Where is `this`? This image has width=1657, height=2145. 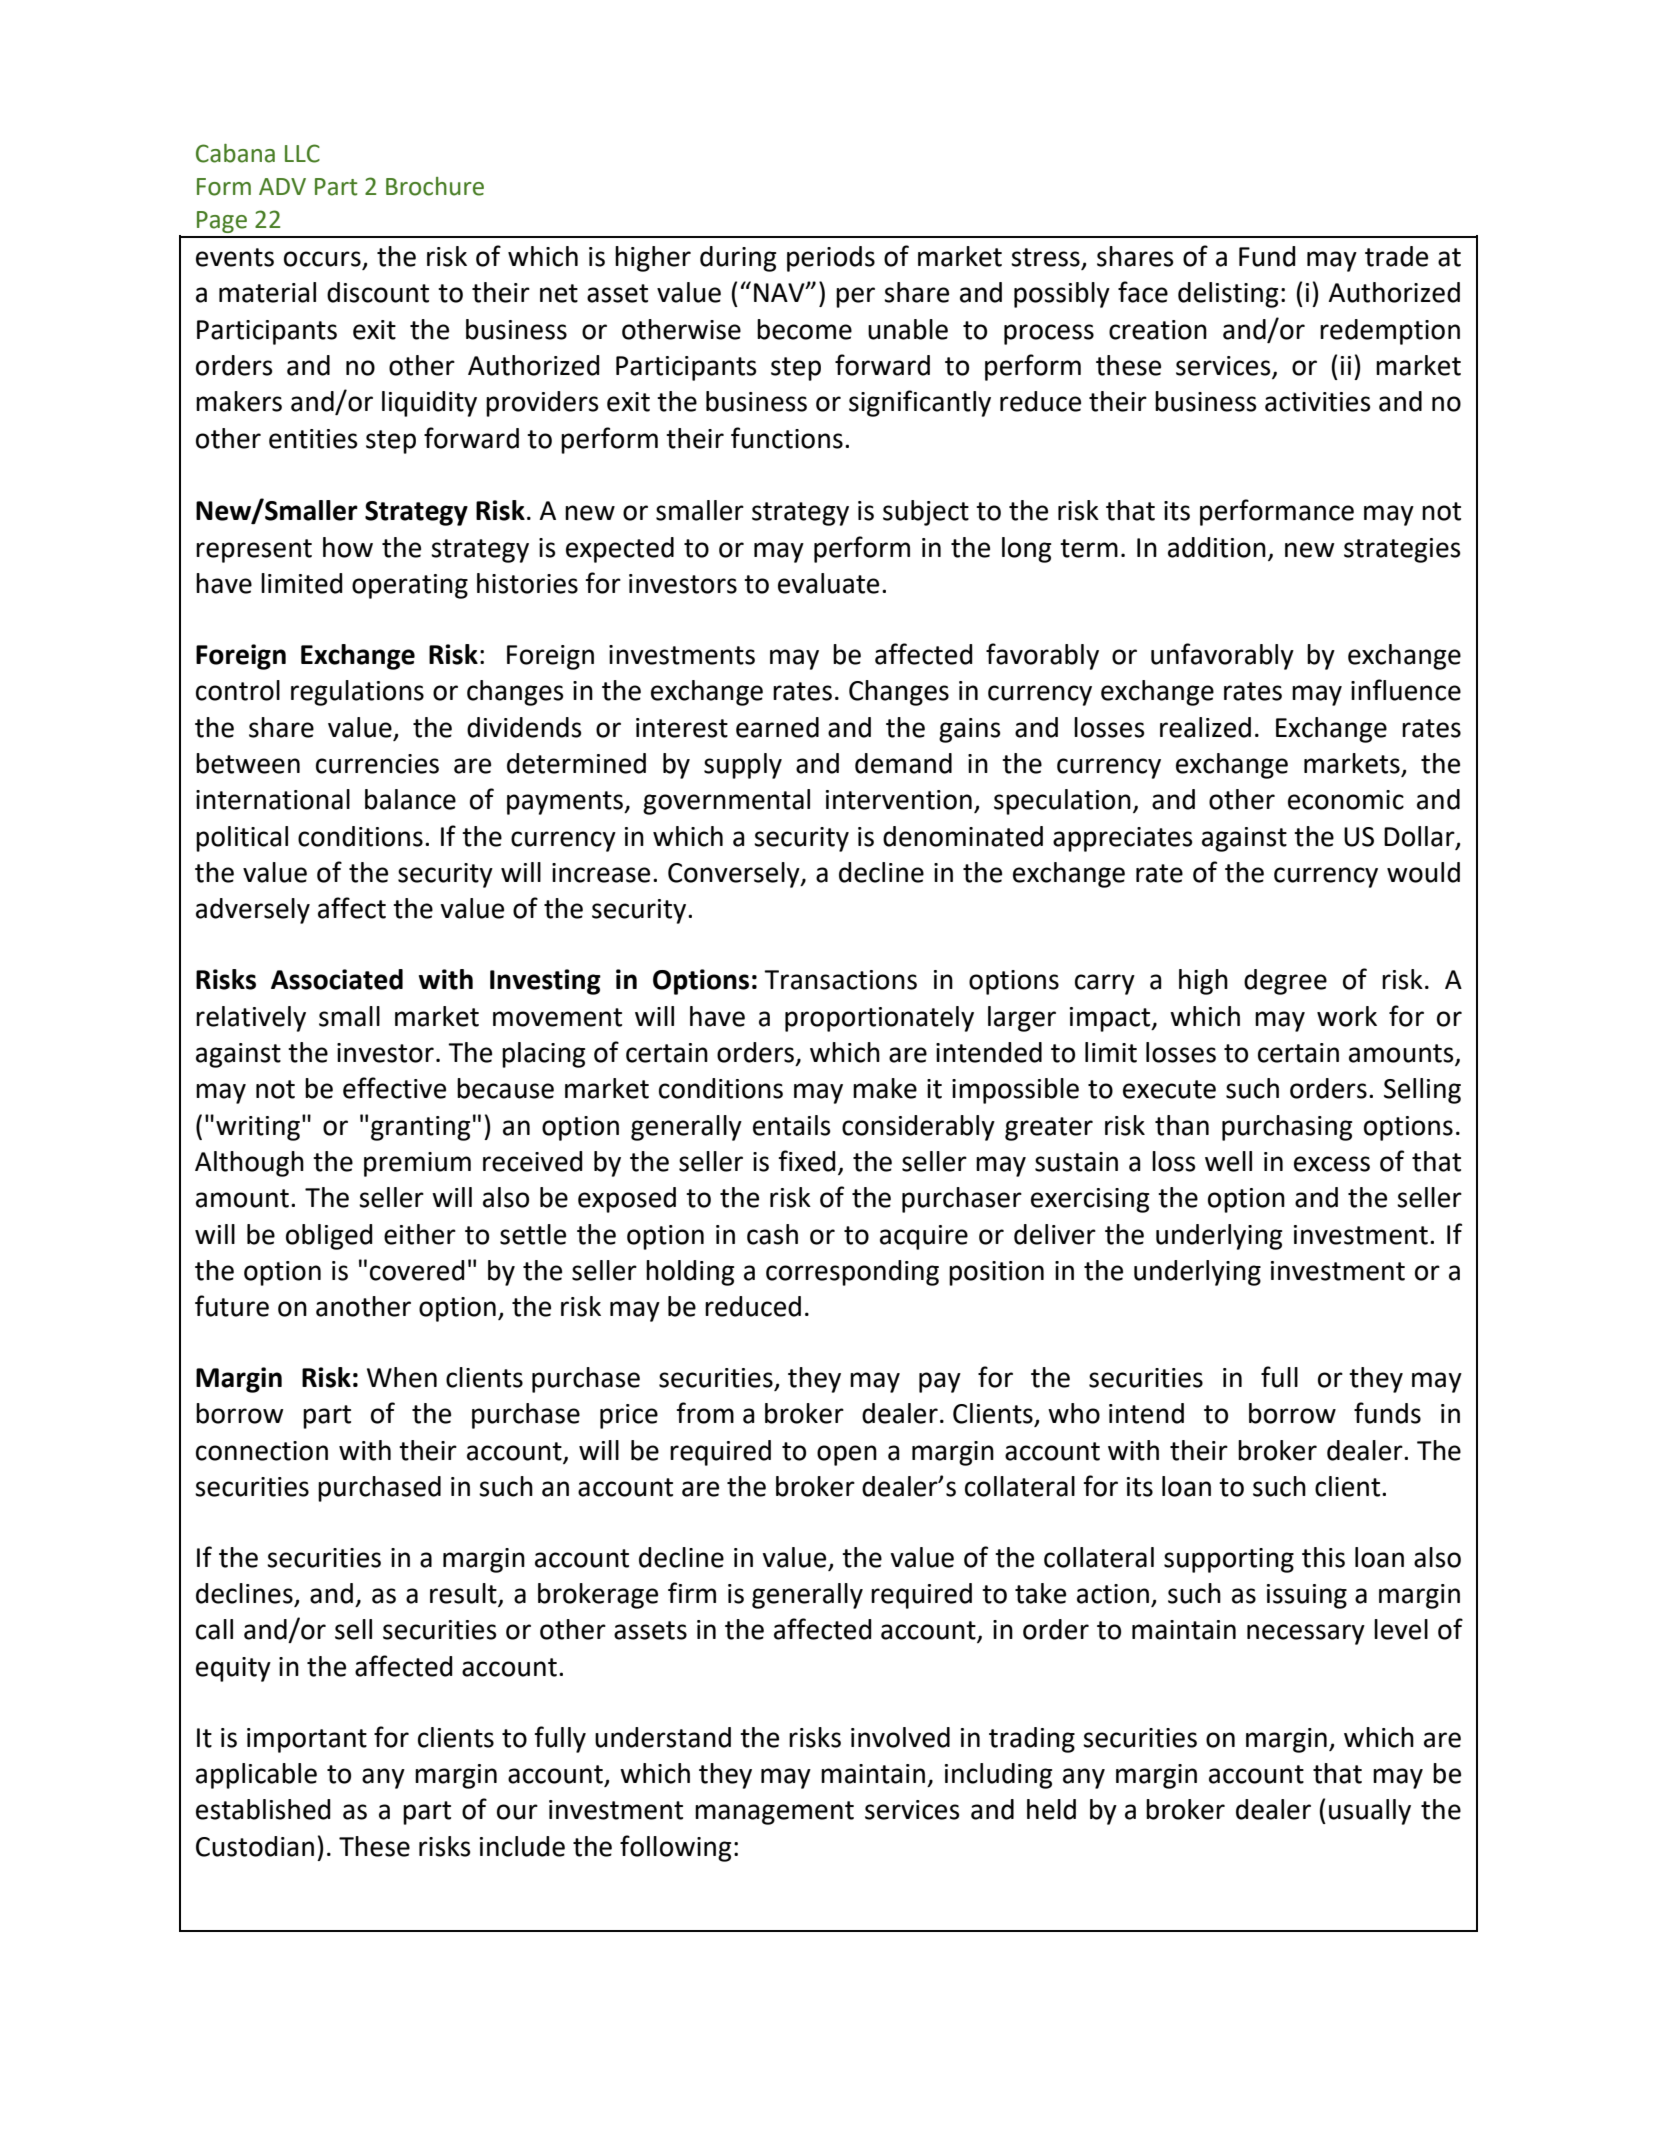
this is located at coordinates (1323, 1557).
